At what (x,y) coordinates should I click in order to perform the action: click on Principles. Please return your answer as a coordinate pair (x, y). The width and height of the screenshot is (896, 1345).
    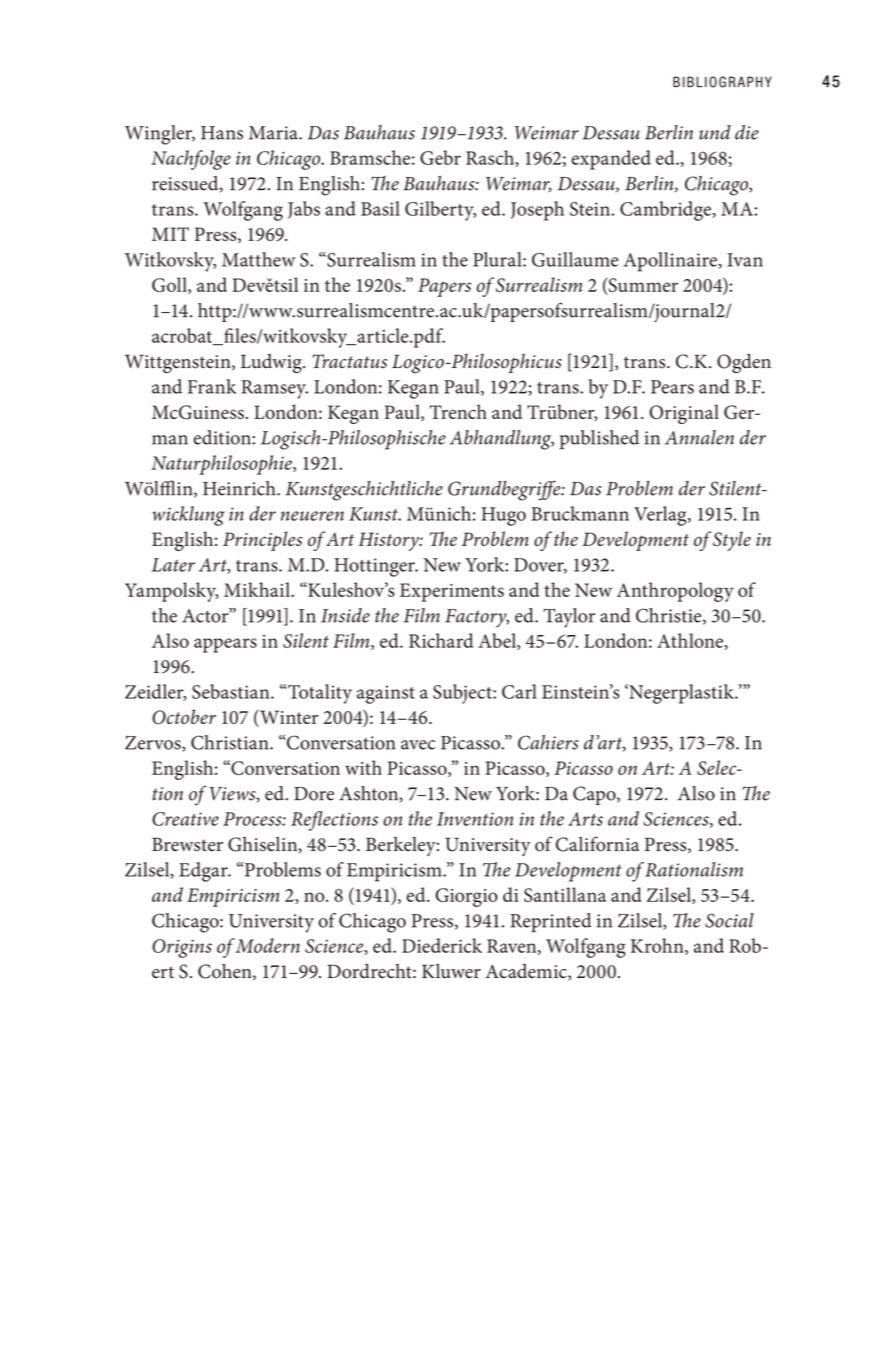
    Looking at the image, I should click on (262, 541).
